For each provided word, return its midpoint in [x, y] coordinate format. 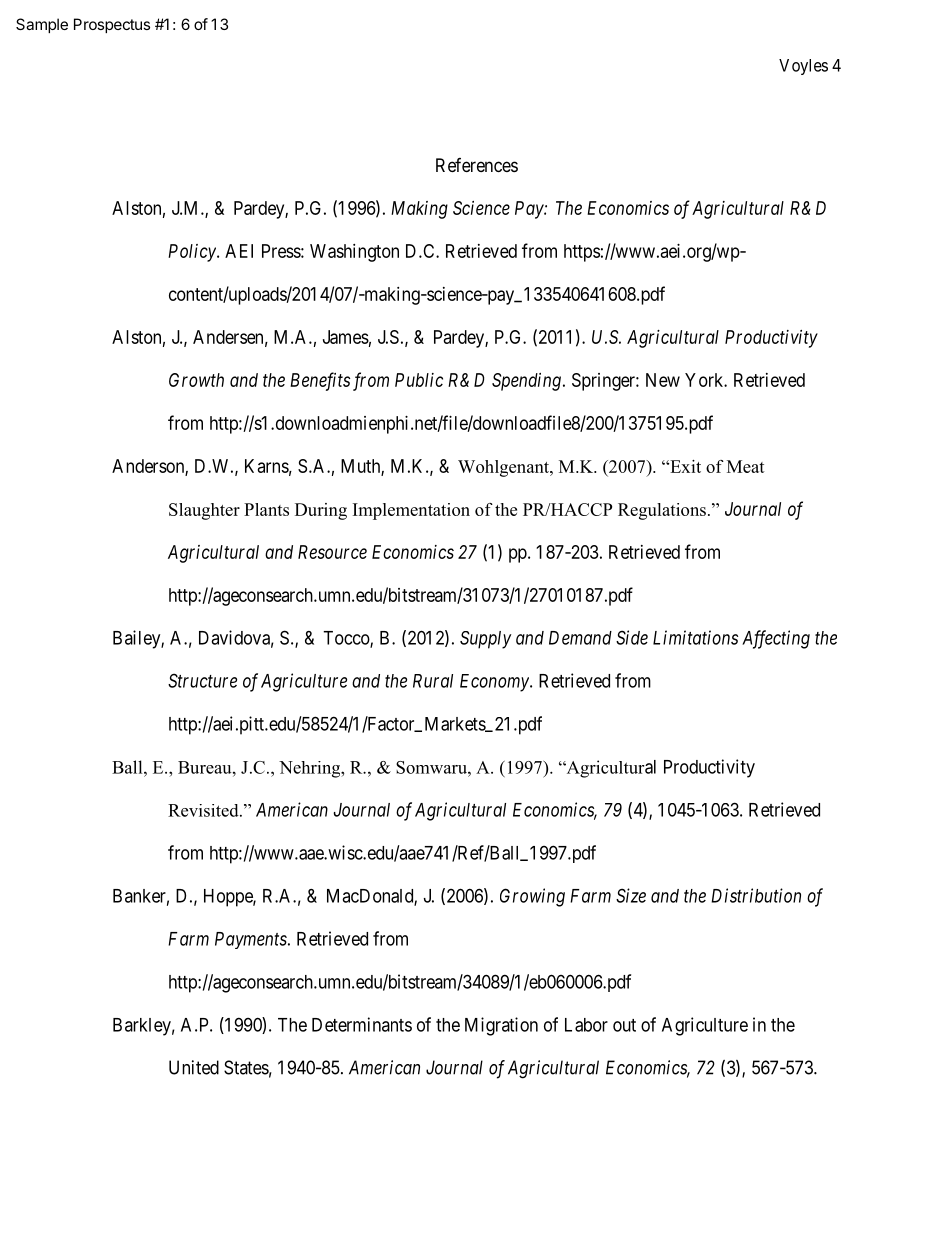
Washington [354, 253]
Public [419, 380]
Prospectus [112, 25]
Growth [196, 380]
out [624, 1025]
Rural [433, 681]
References [477, 165]
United [194, 1067]
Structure [202, 680]
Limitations [695, 637]
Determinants [362, 1024]
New [663, 380]
